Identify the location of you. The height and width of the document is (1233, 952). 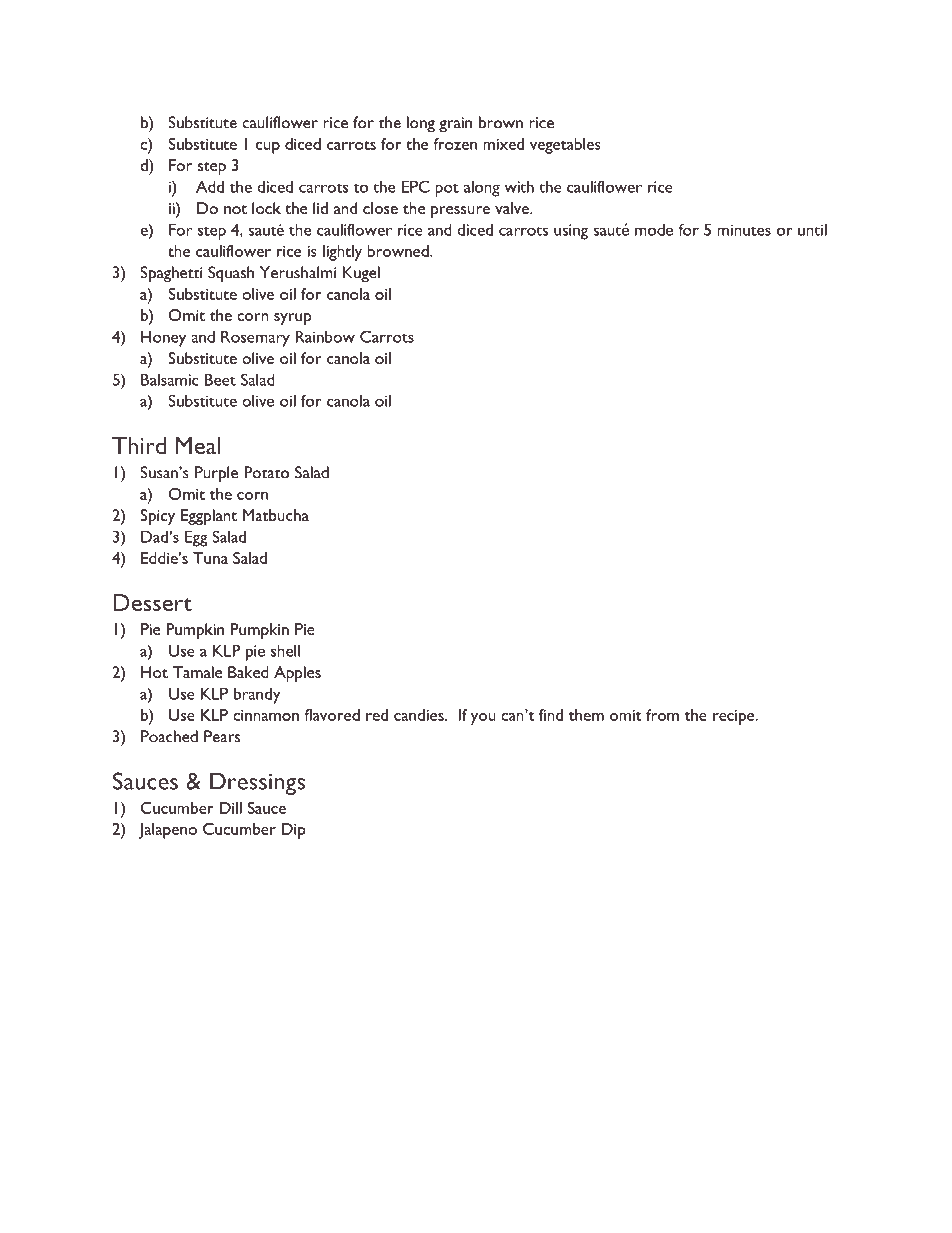
(483, 719).
